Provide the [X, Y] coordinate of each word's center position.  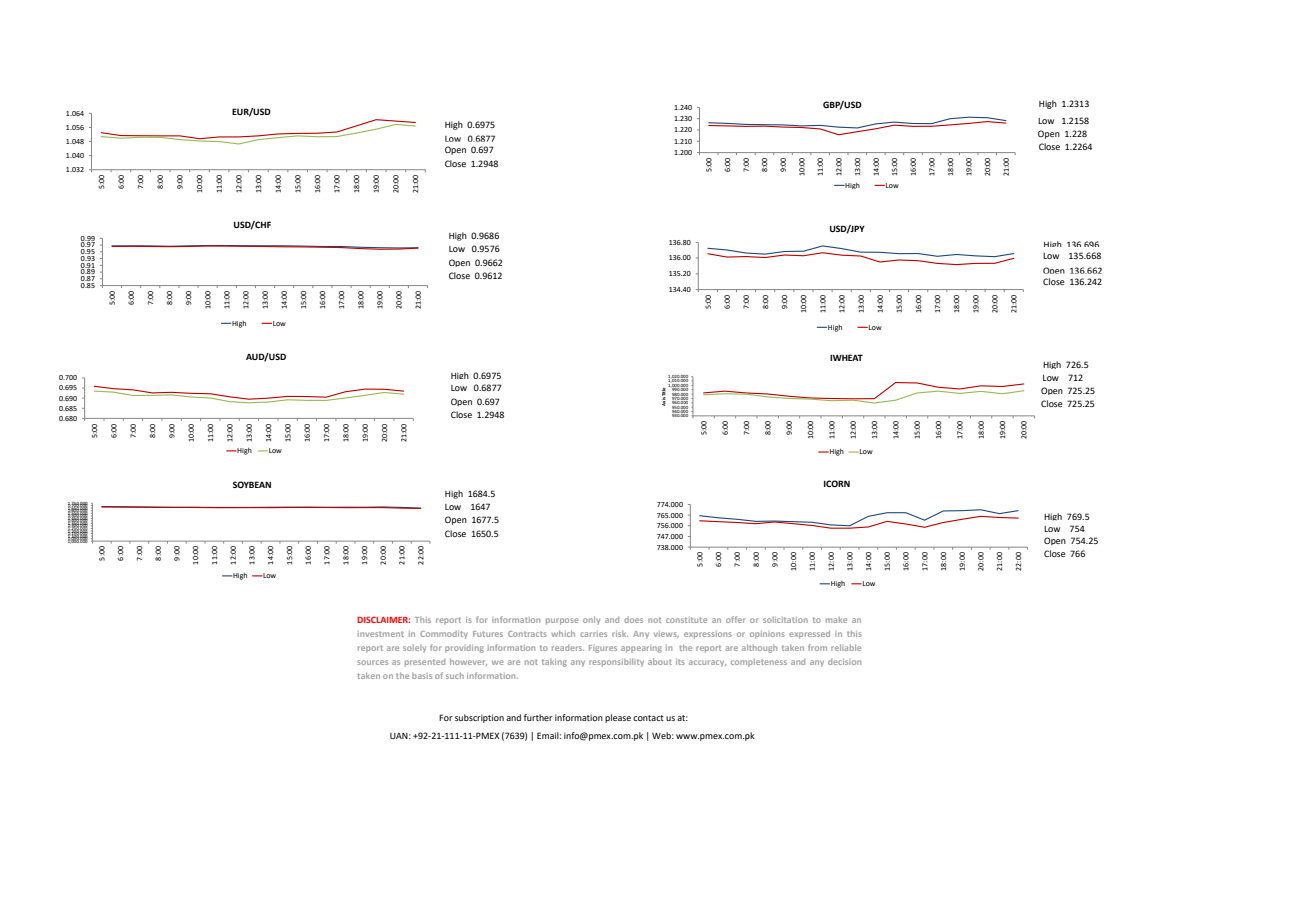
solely [414, 649]
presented [425, 663]
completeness [759, 662]
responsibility [616, 662]
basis [422, 676]
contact [648, 718]
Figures [603, 649]
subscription [479, 718]
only [591, 620]
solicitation [785, 620]
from [817, 647]
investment [381, 634]
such [455, 676]
